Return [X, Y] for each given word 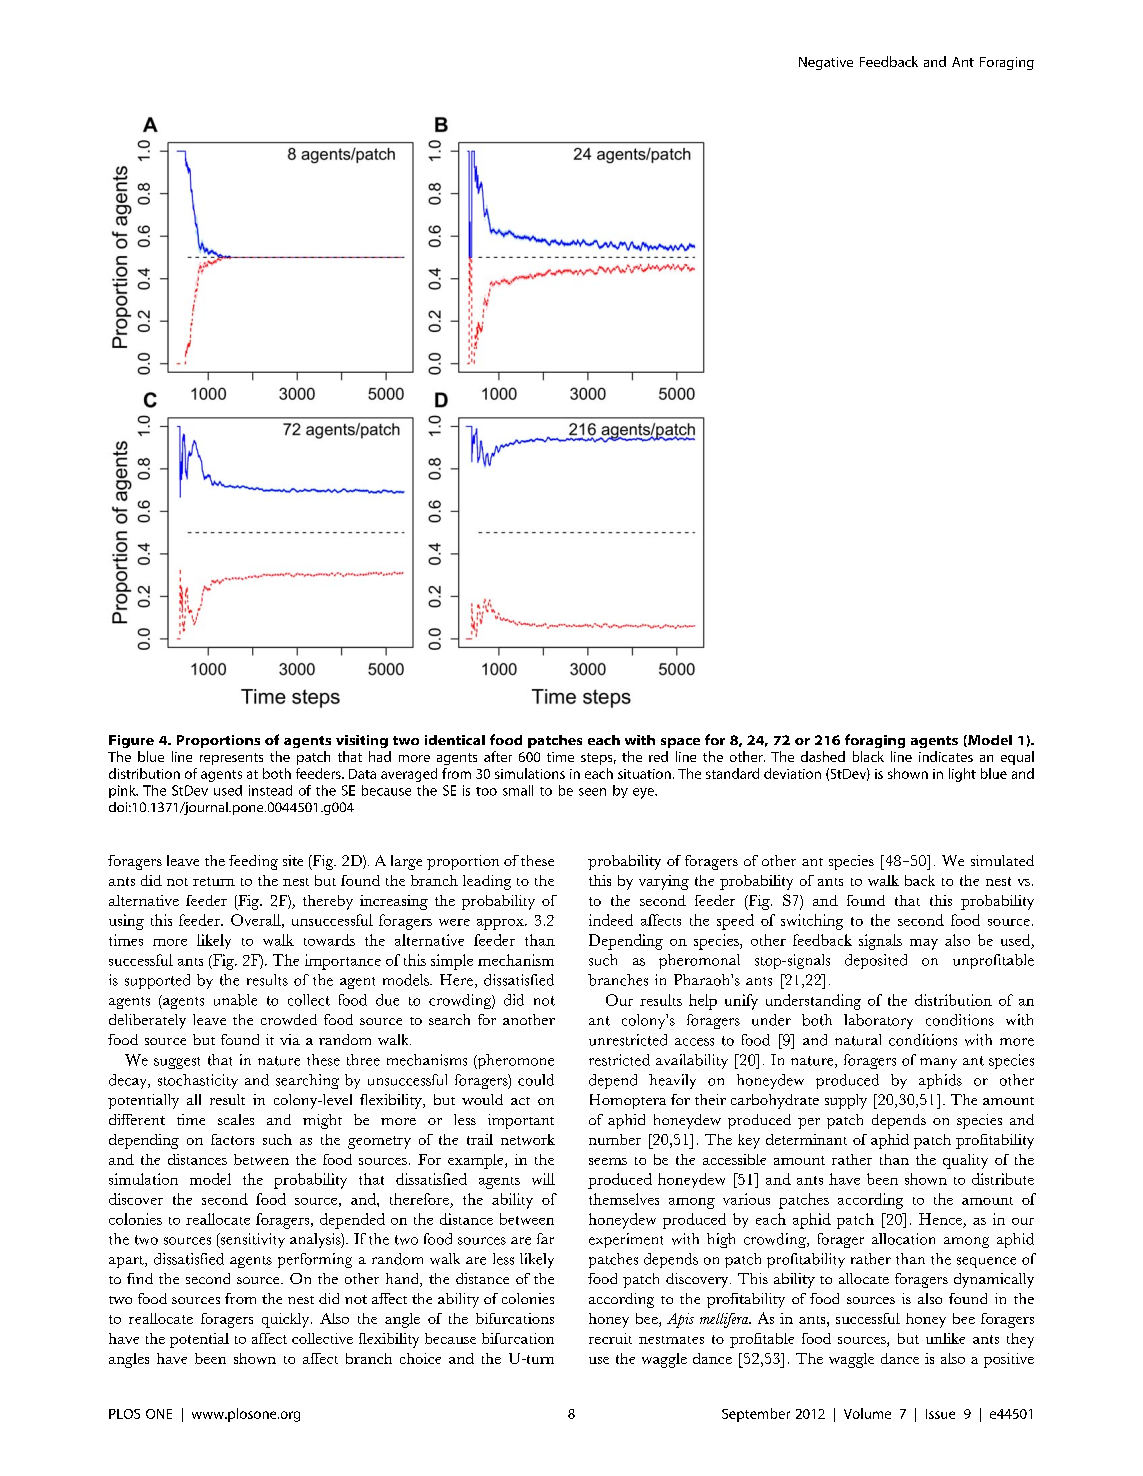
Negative [826, 63]
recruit [610, 1338]
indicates [946, 756]
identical [455, 740]
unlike [945, 1338]
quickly [287, 1320]
